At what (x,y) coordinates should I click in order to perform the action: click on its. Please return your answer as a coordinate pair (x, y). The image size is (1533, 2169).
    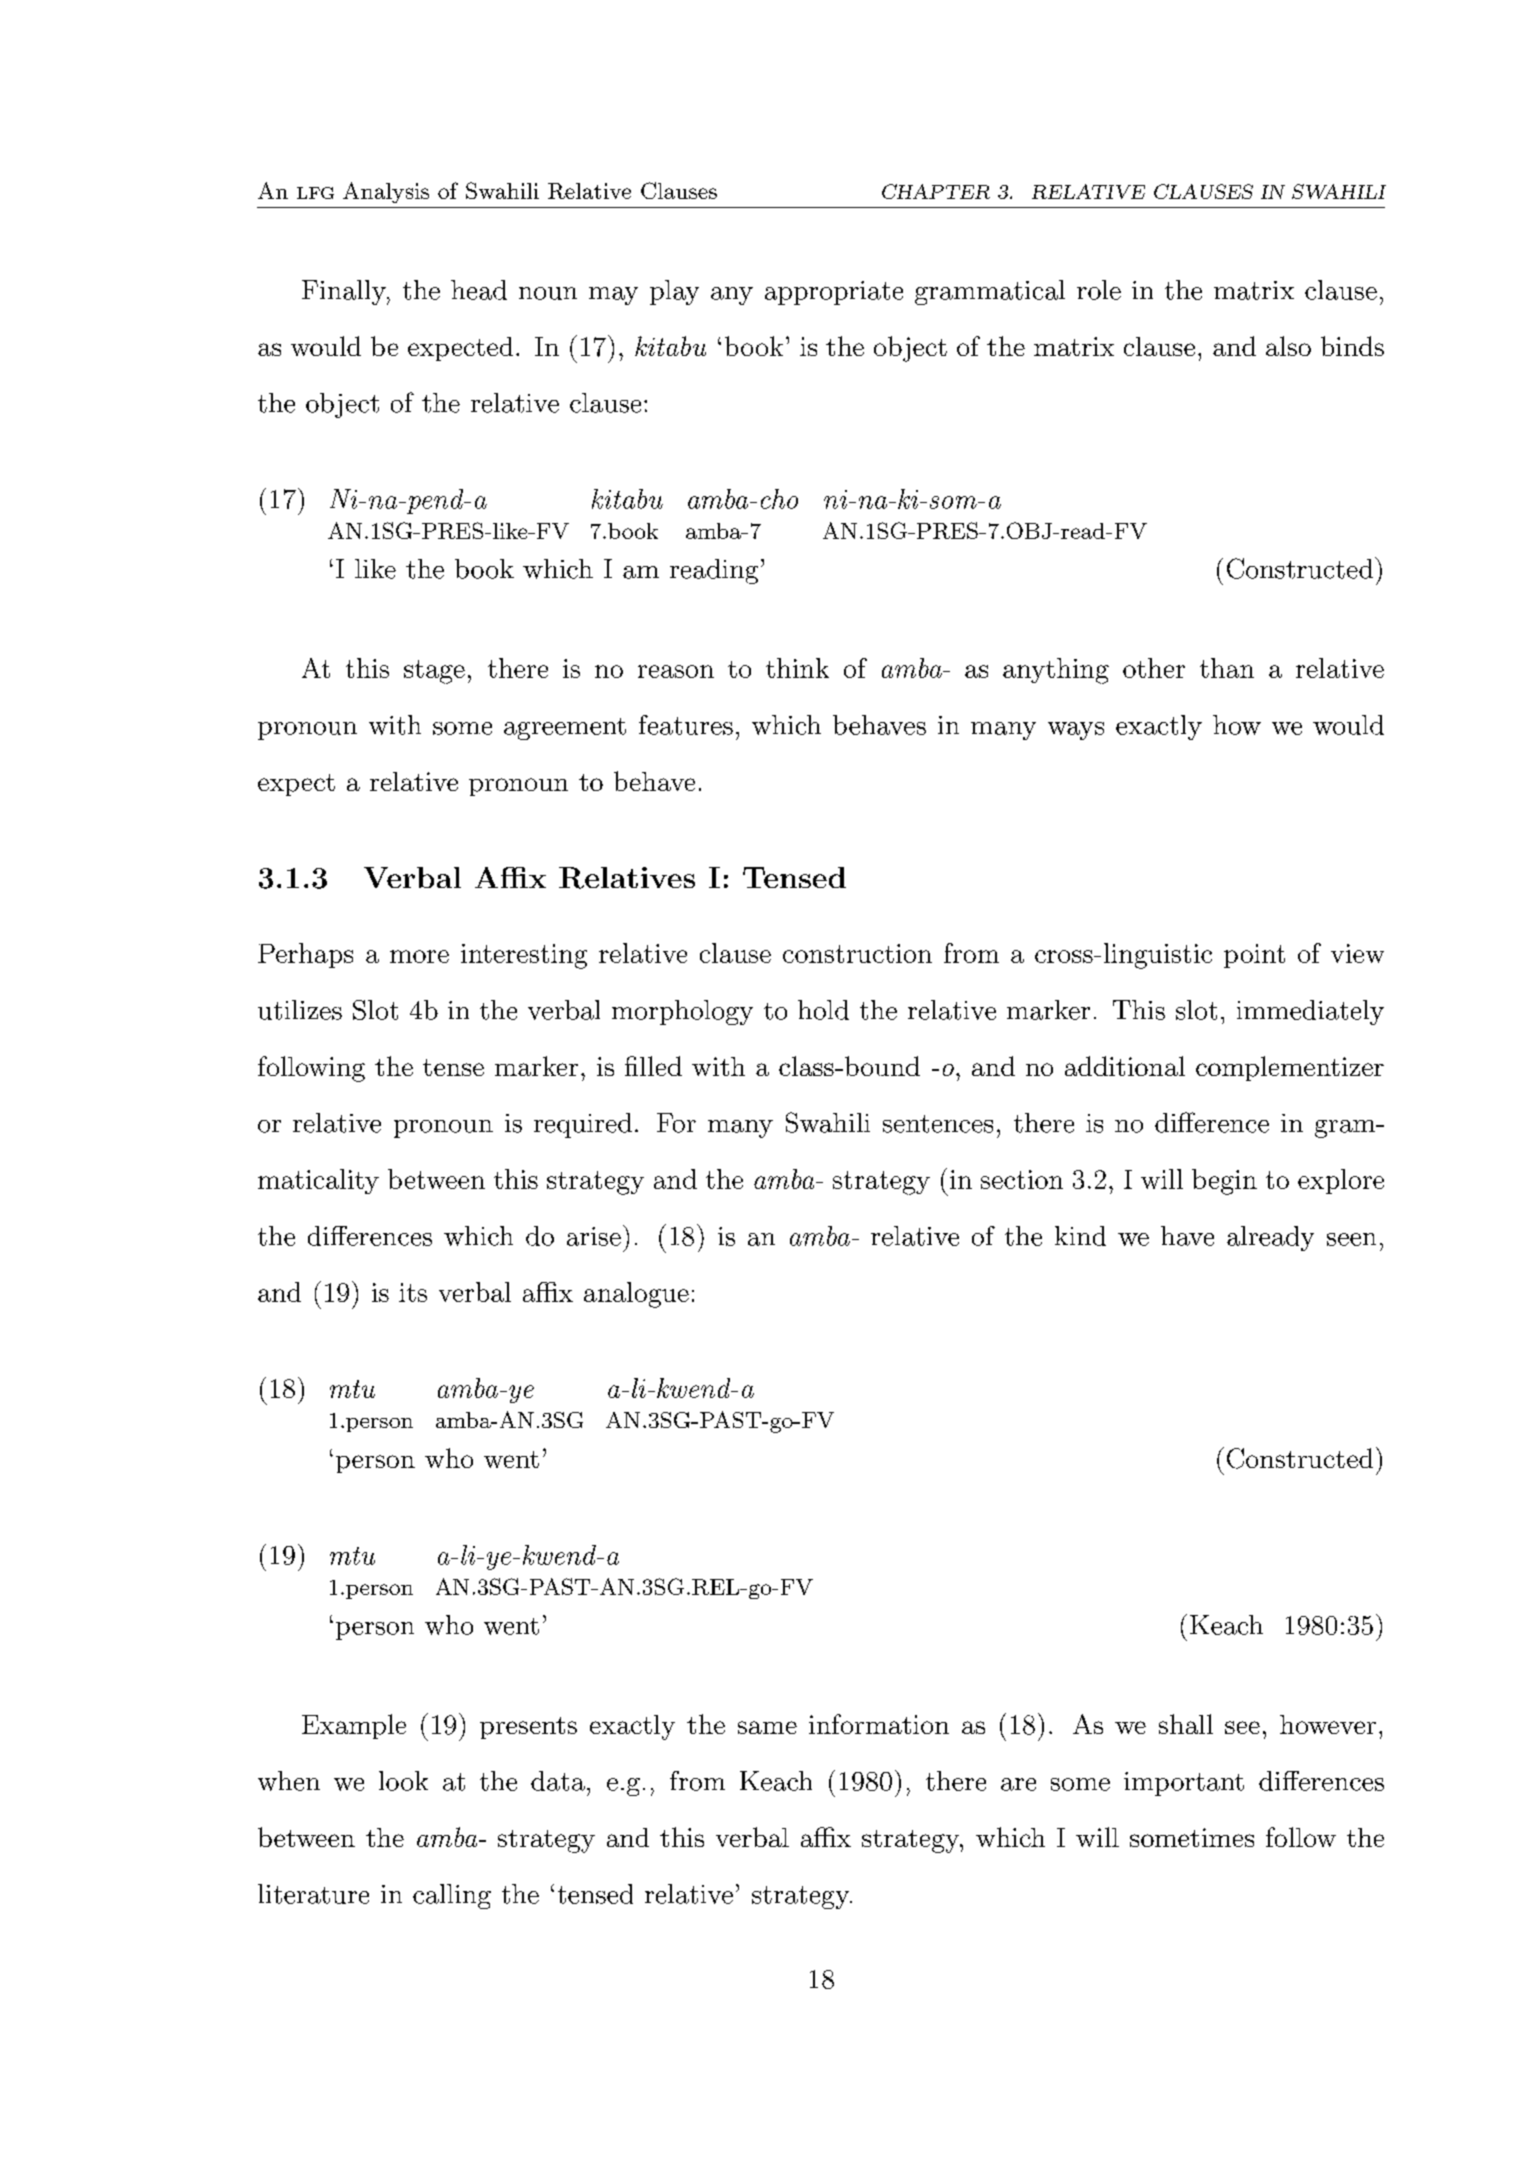
    Looking at the image, I should click on (413, 1292).
